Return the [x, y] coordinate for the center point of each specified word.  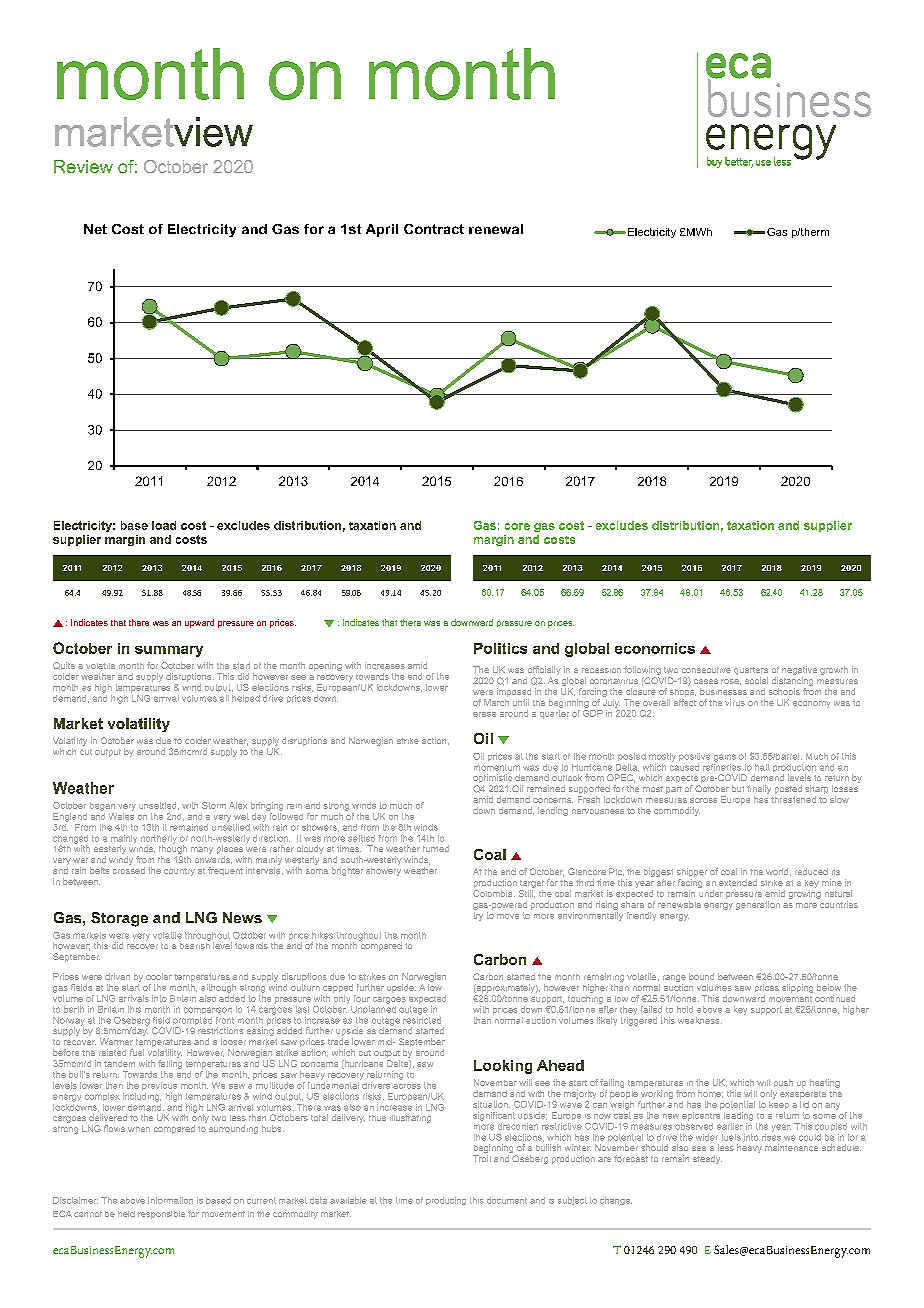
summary [169, 651]
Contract [434, 229]
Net [95, 229]
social [756, 680]
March [496, 702]
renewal [496, 229]
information [170, 1200]
